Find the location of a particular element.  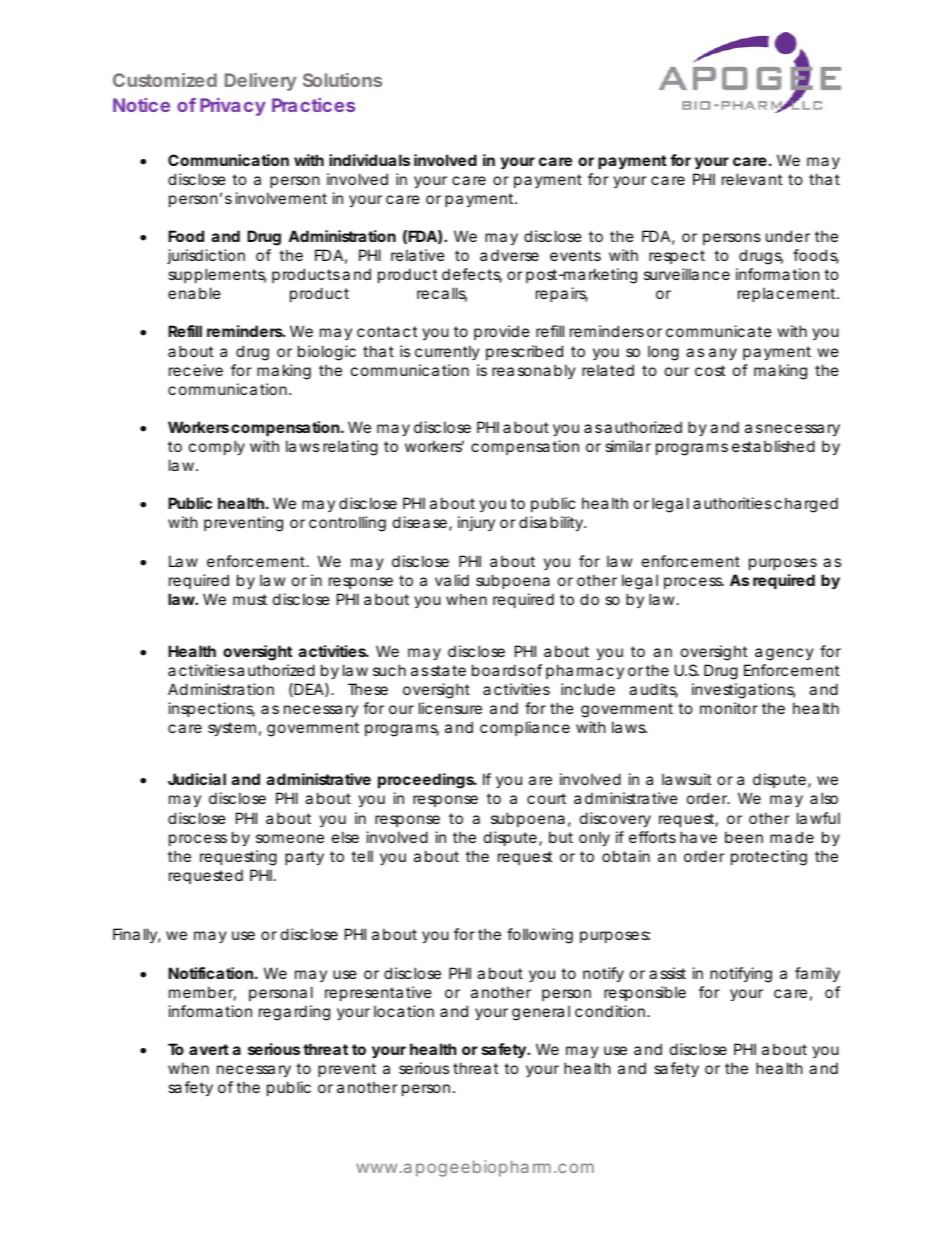

general is located at coordinates (541, 1013).
